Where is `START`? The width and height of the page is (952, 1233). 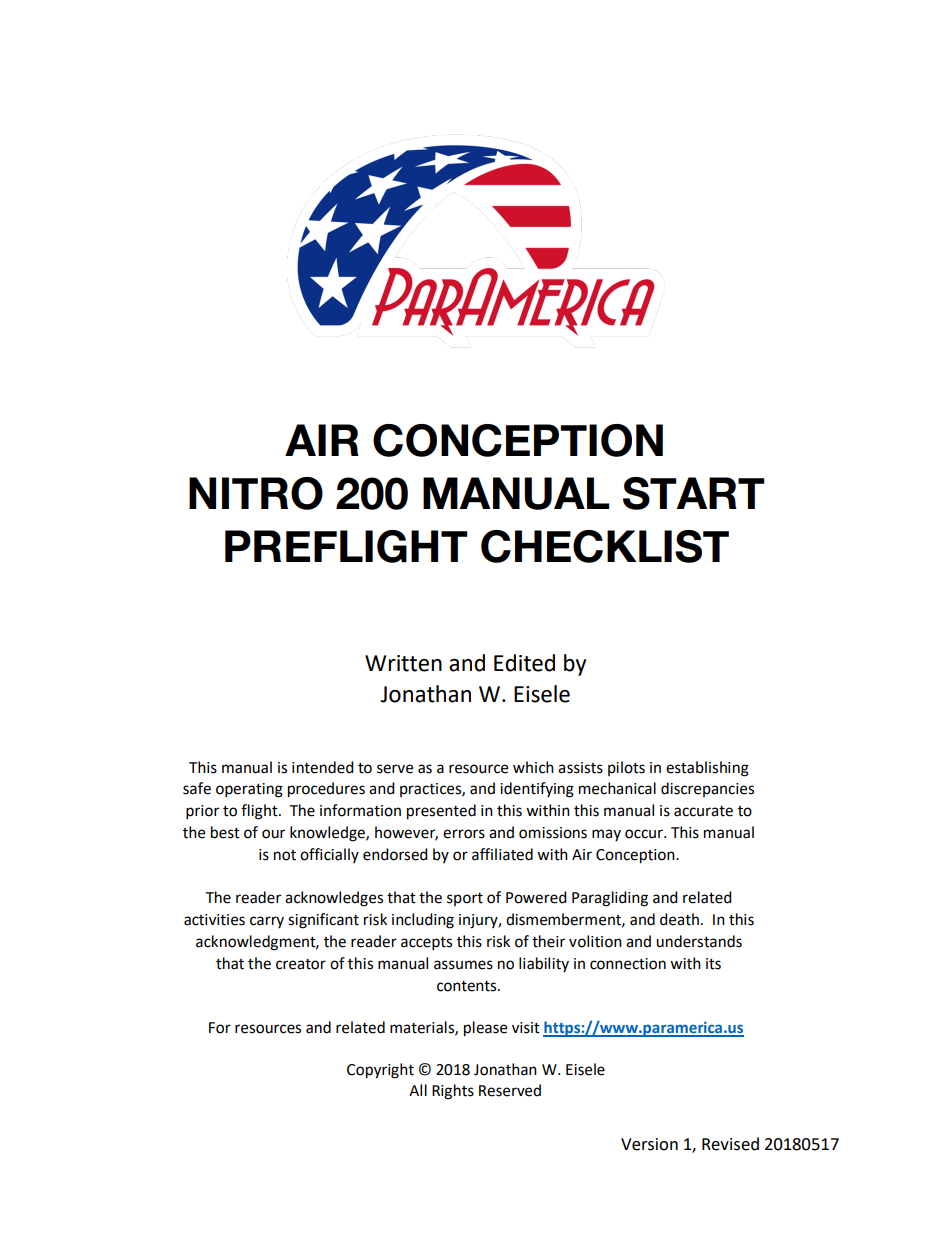
START is located at coordinates (694, 493).
